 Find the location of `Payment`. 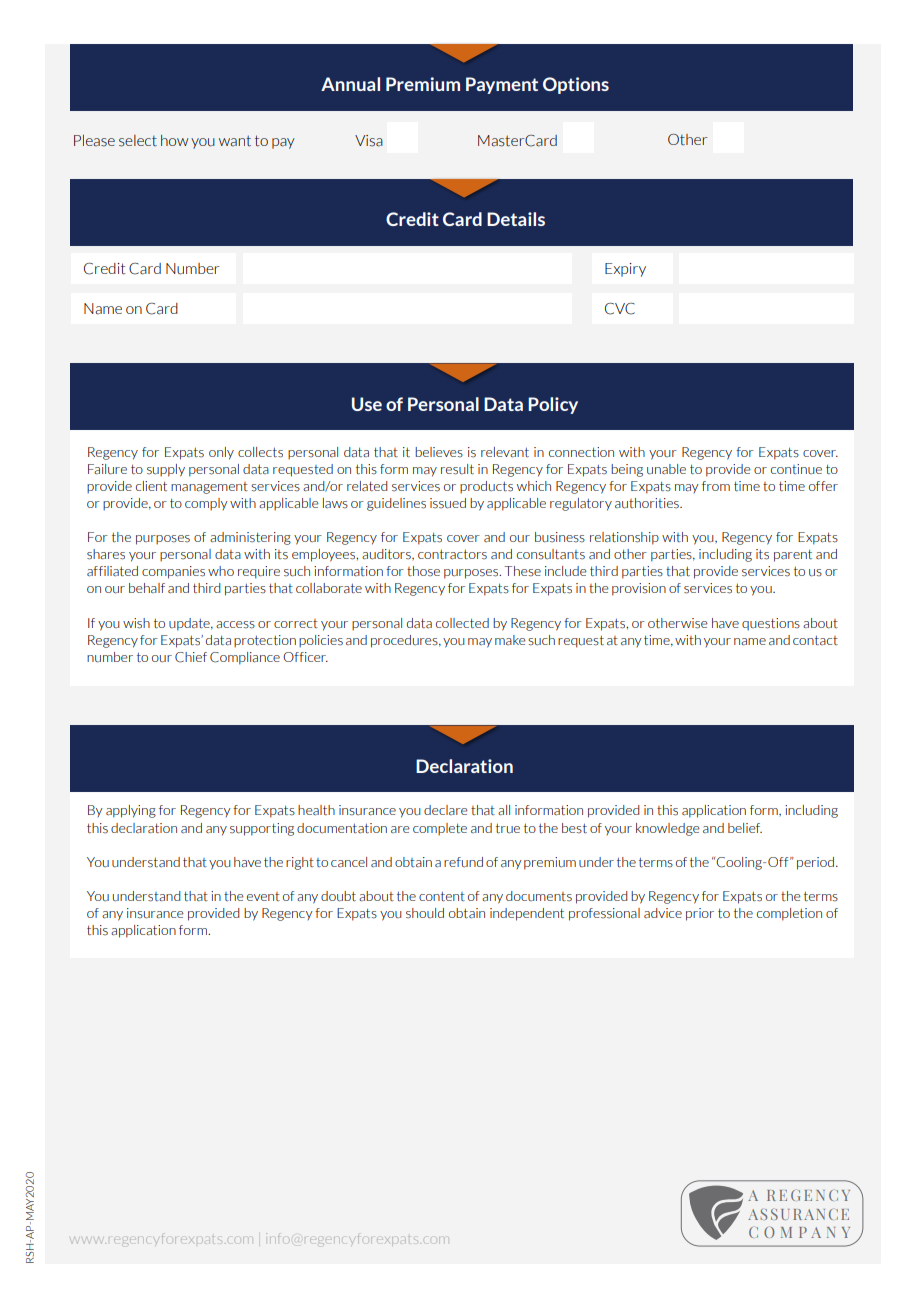

Payment is located at coordinates (502, 85).
